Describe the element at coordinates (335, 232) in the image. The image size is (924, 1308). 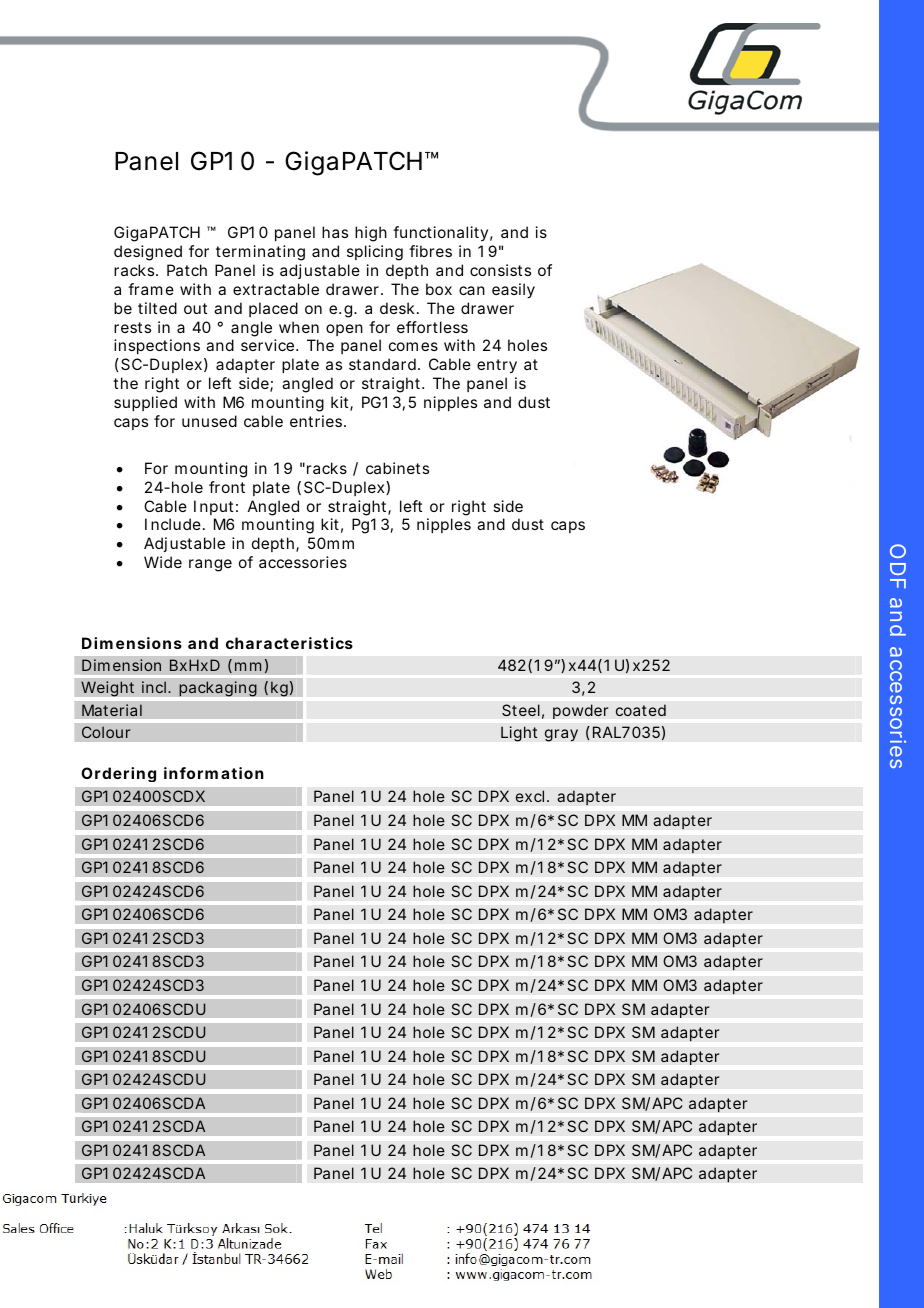
I see `has` at that location.
